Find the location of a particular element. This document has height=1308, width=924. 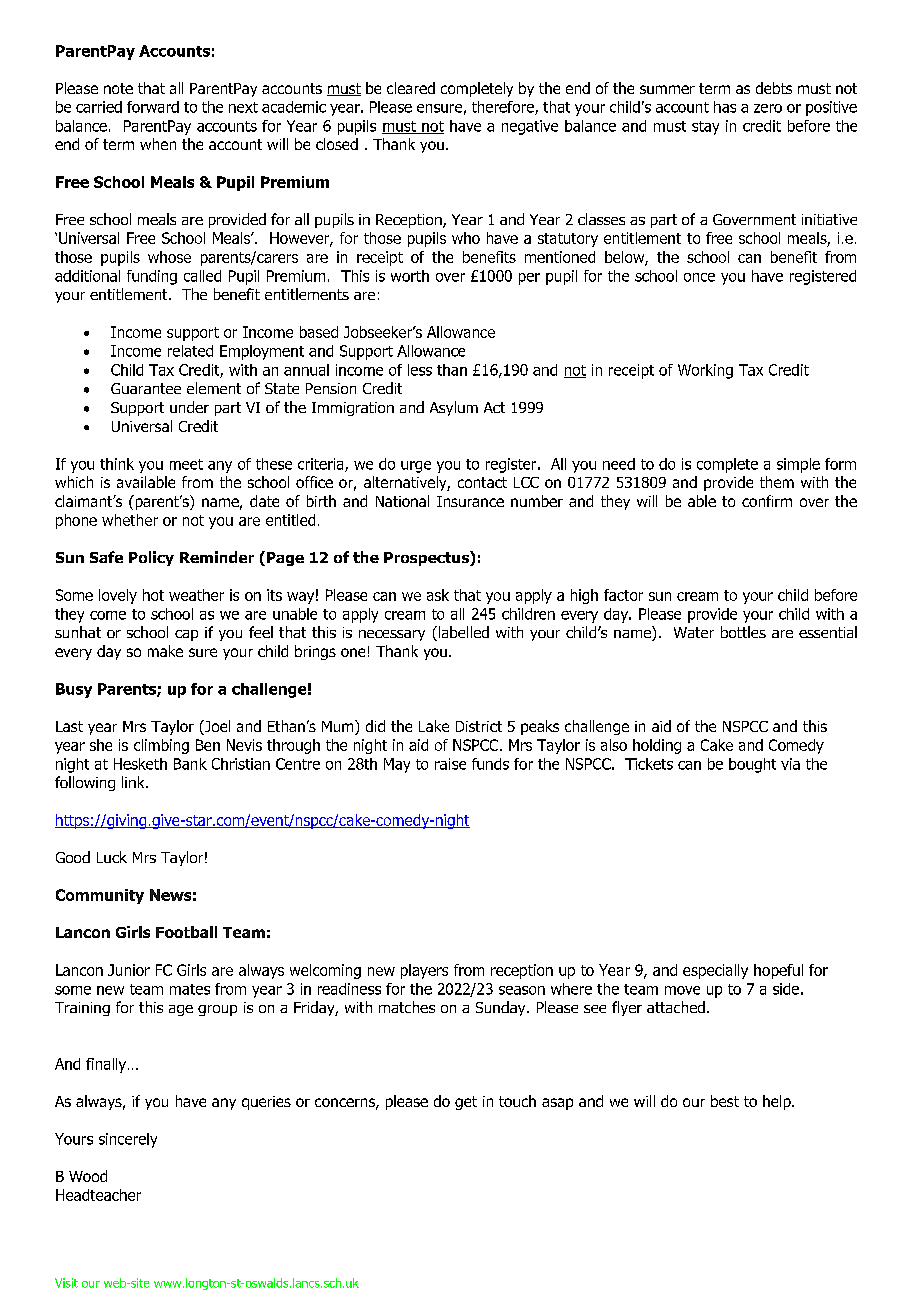

help is located at coordinates (778, 1102).
